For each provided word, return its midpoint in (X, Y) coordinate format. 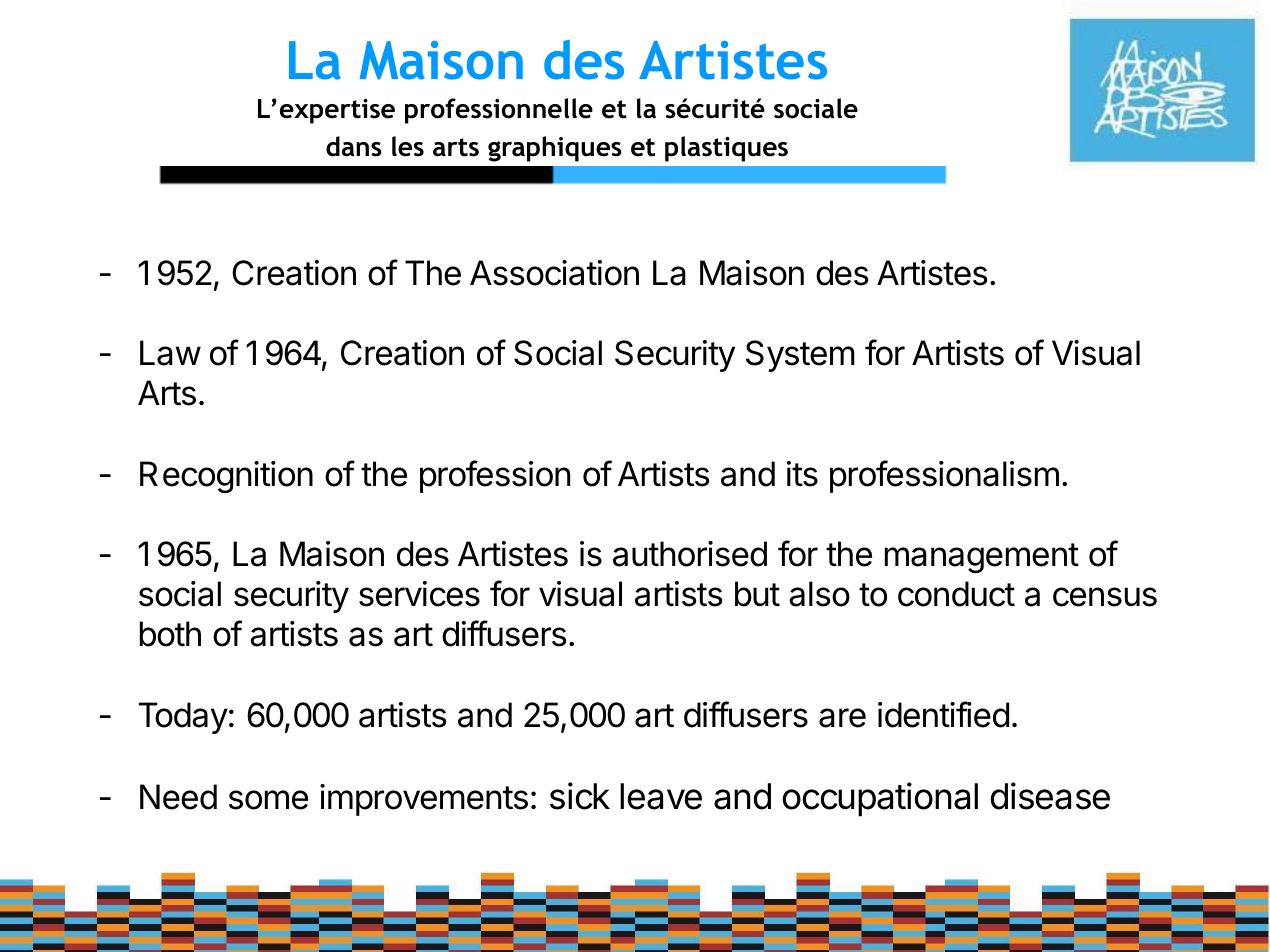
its (802, 474)
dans (354, 146)
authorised (690, 554)
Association (554, 273)
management (982, 558)
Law (170, 353)
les (408, 146)
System (800, 356)
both (170, 634)
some (268, 800)
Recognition (226, 477)
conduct (956, 594)
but (757, 594)
